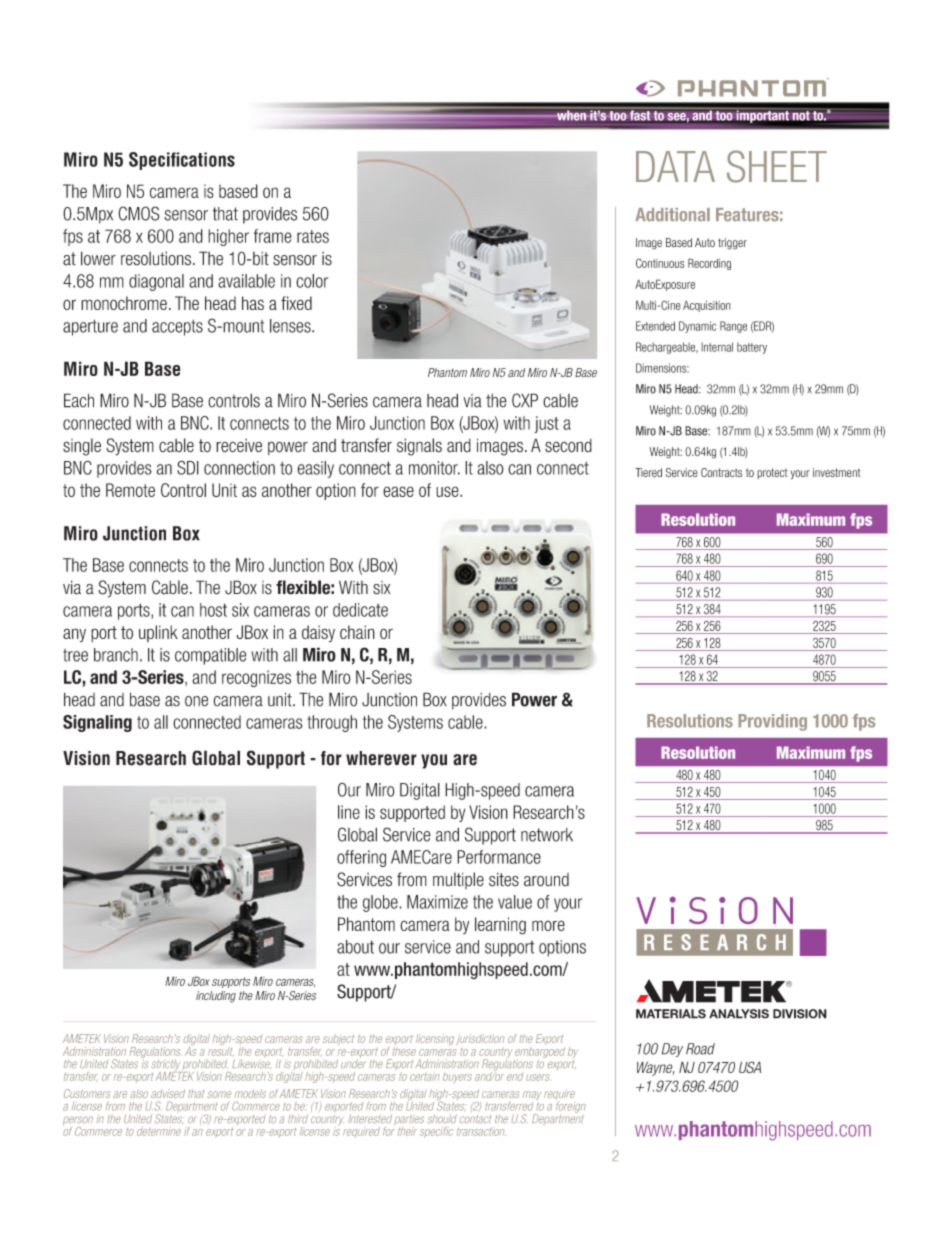 Image resolution: width=952 pixels, height=1233 pixels. What do you see at coordinates (442, 1118) in the screenshot?
I see `should` at bounding box center [442, 1118].
